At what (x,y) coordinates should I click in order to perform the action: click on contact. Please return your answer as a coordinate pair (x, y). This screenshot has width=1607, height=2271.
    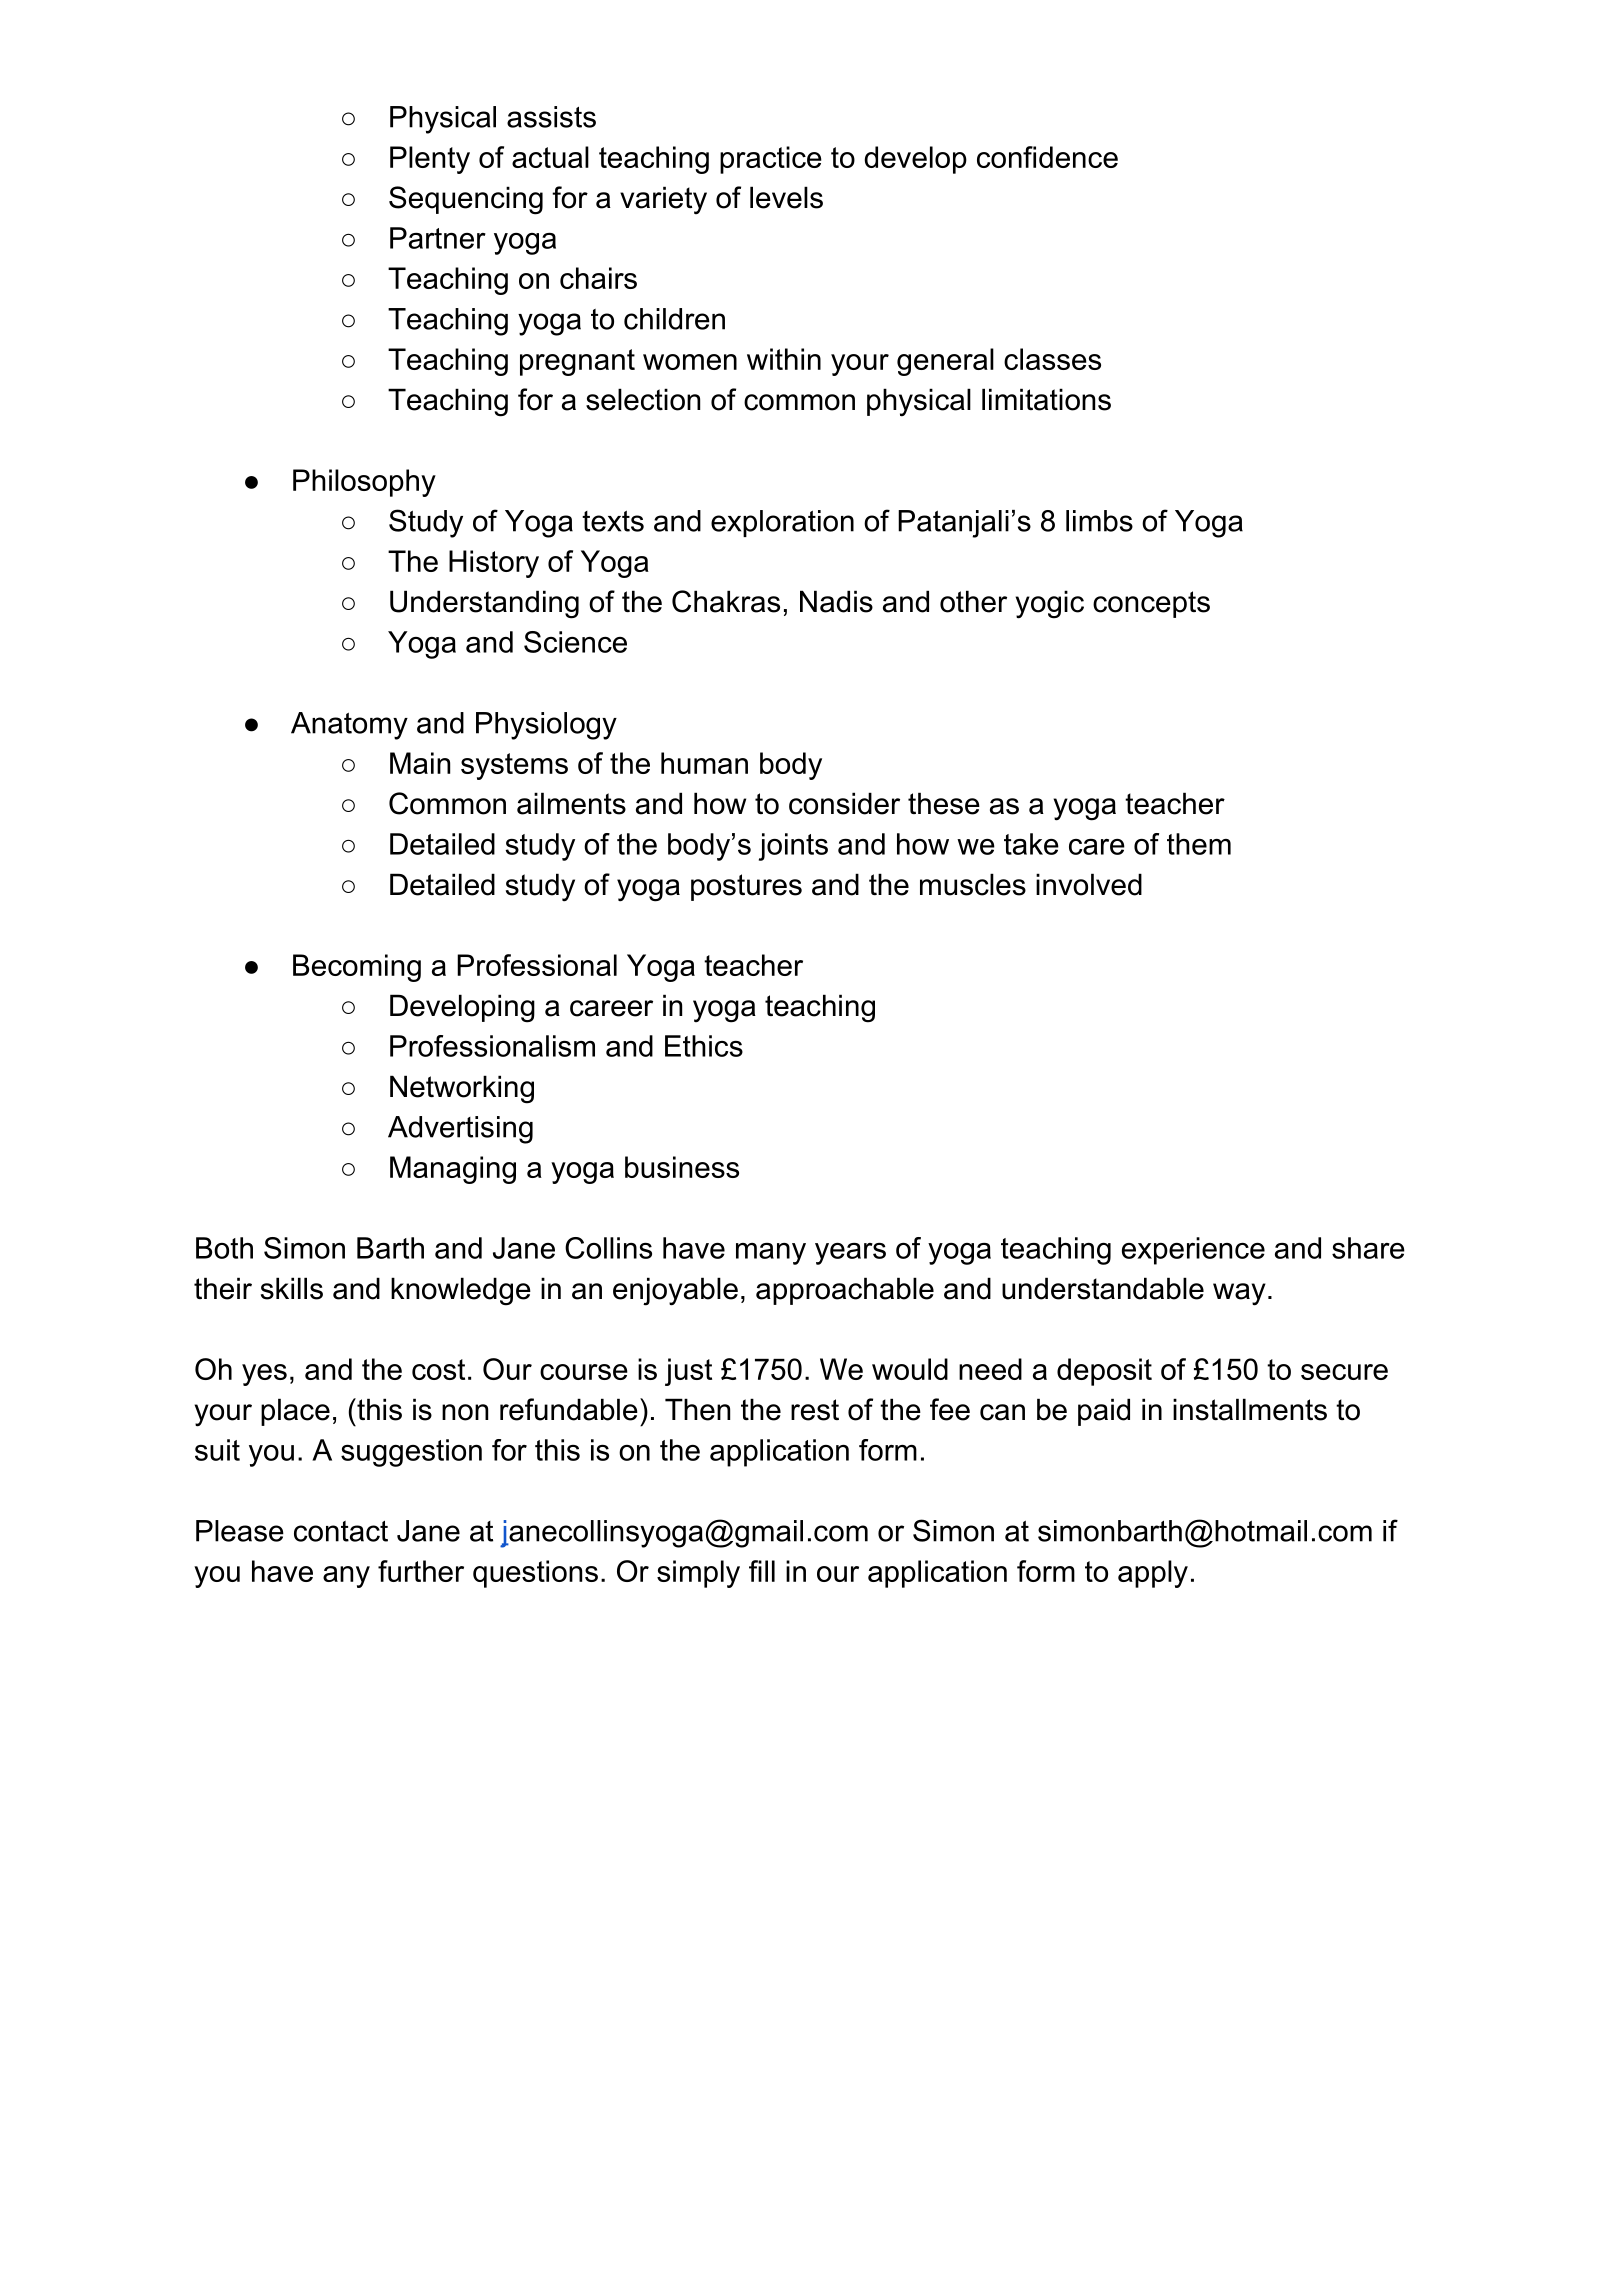
    Looking at the image, I should click on (341, 1531).
